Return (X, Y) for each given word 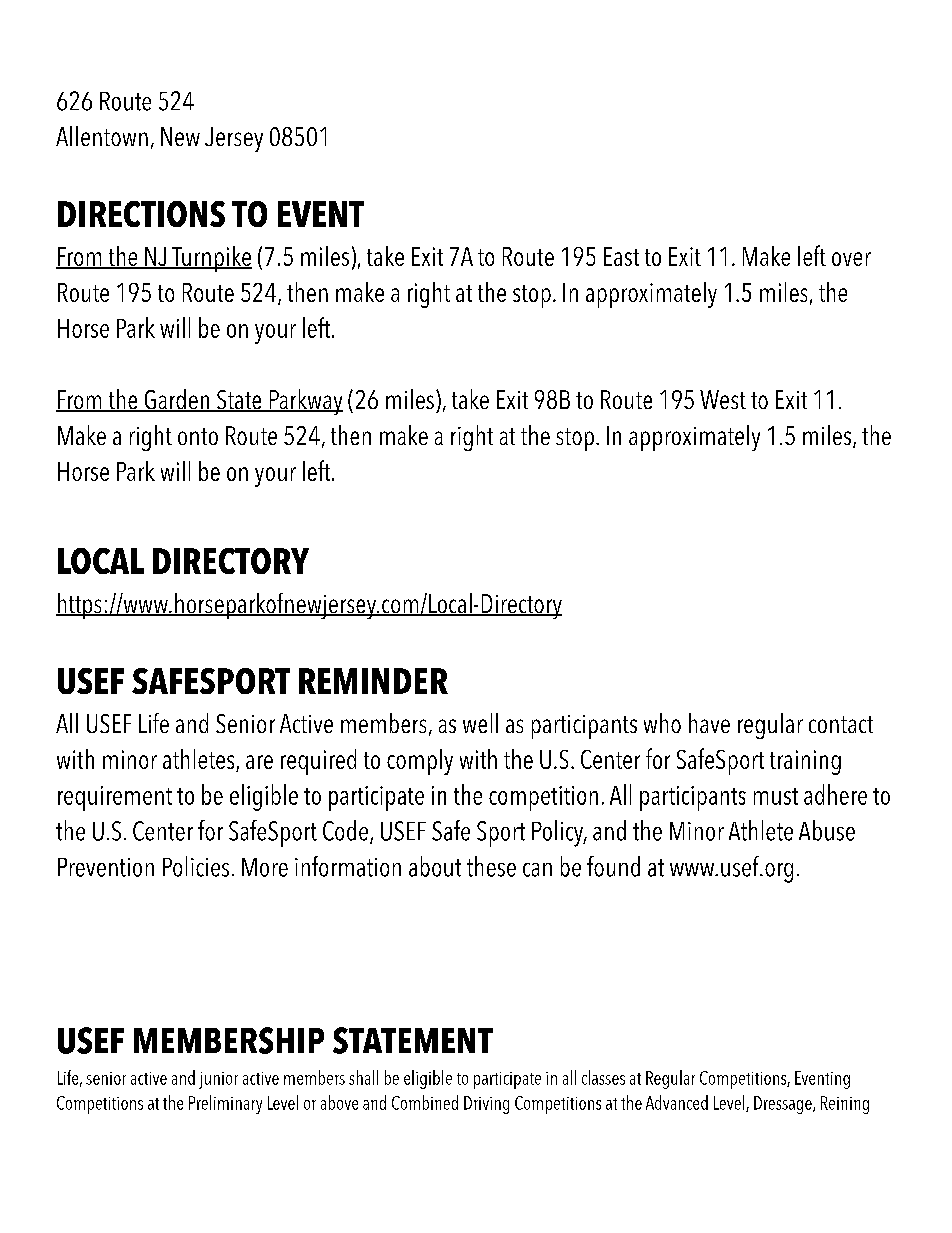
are (259, 762)
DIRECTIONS (141, 214)
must (776, 796)
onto (198, 436)
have (709, 723)
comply (420, 762)
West (723, 399)
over (851, 259)
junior (218, 1080)
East (621, 256)
